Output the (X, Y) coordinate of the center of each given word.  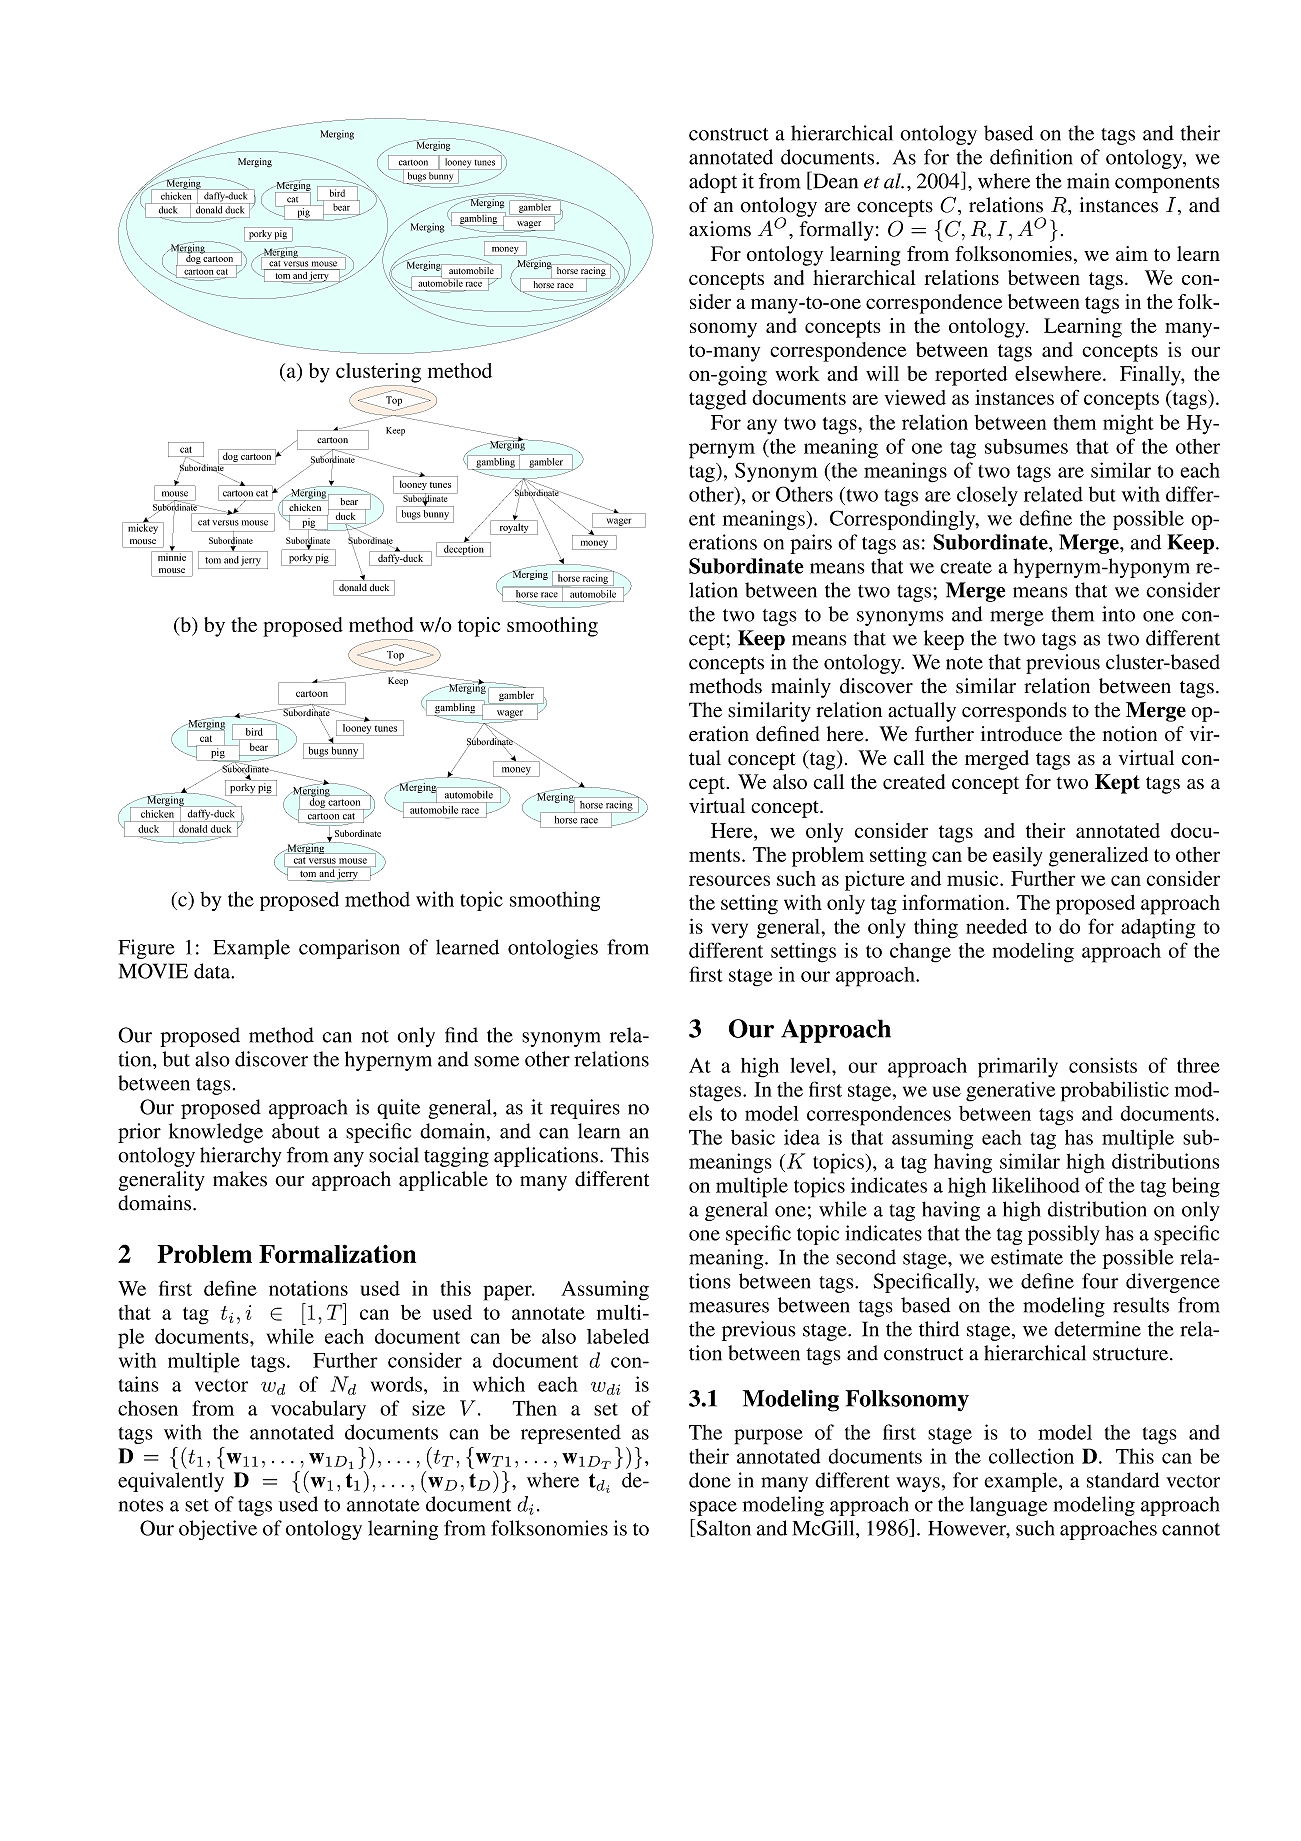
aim (1132, 253)
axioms (720, 229)
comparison (349, 949)
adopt (713, 183)
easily (1018, 857)
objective (218, 1530)
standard (1123, 1480)
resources (729, 880)
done (710, 1480)
